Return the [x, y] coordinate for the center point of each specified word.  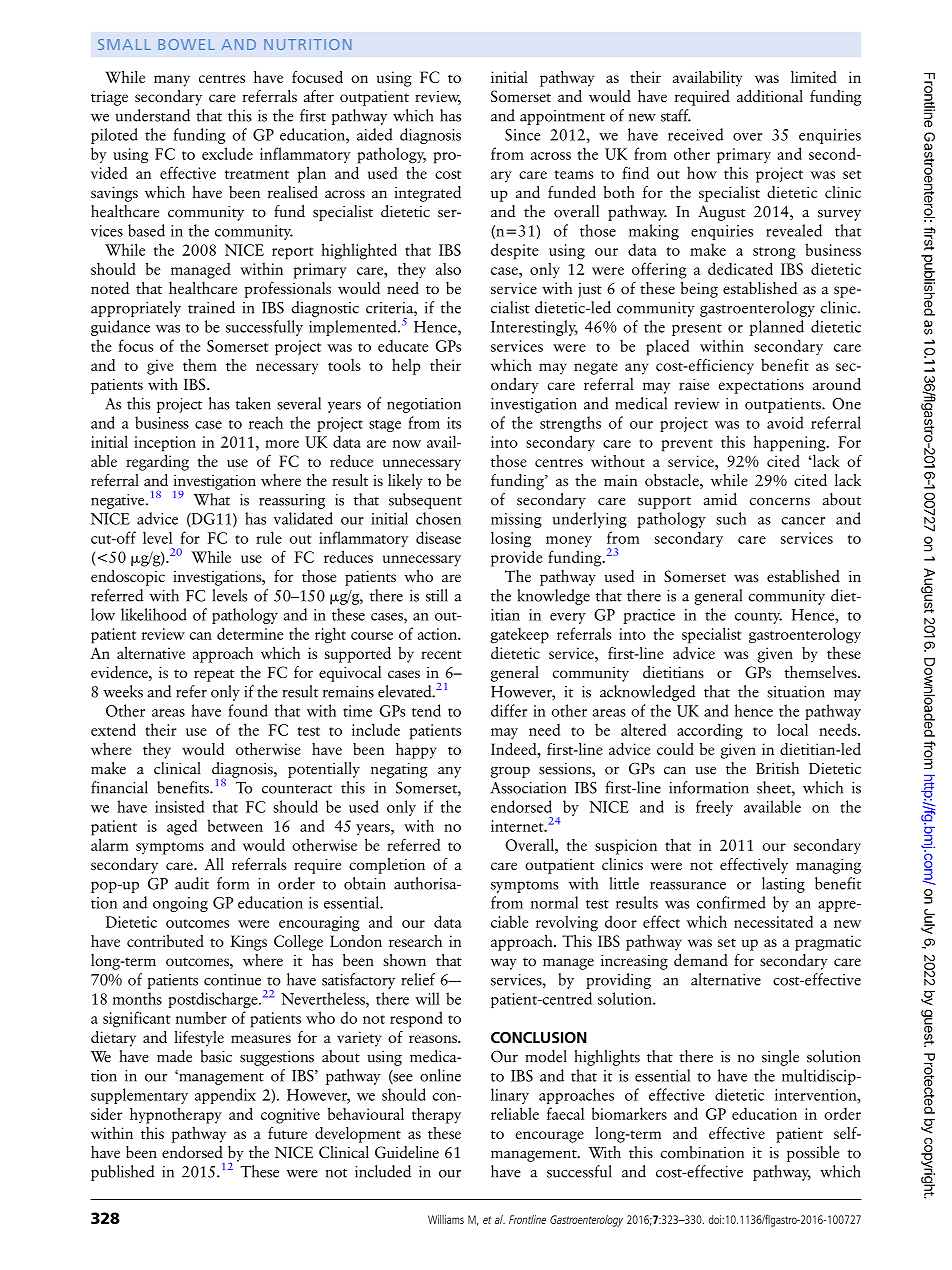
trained [211, 307]
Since [522, 135]
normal [554, 902]
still [437, 595]
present [697, 330]
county [758, 618]
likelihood [154, 614]
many [172, 81]
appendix [225, 1096]
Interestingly [534, 328]
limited [814, 77]
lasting [783, 885]
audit [192, 883]
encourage [549, 1137]
